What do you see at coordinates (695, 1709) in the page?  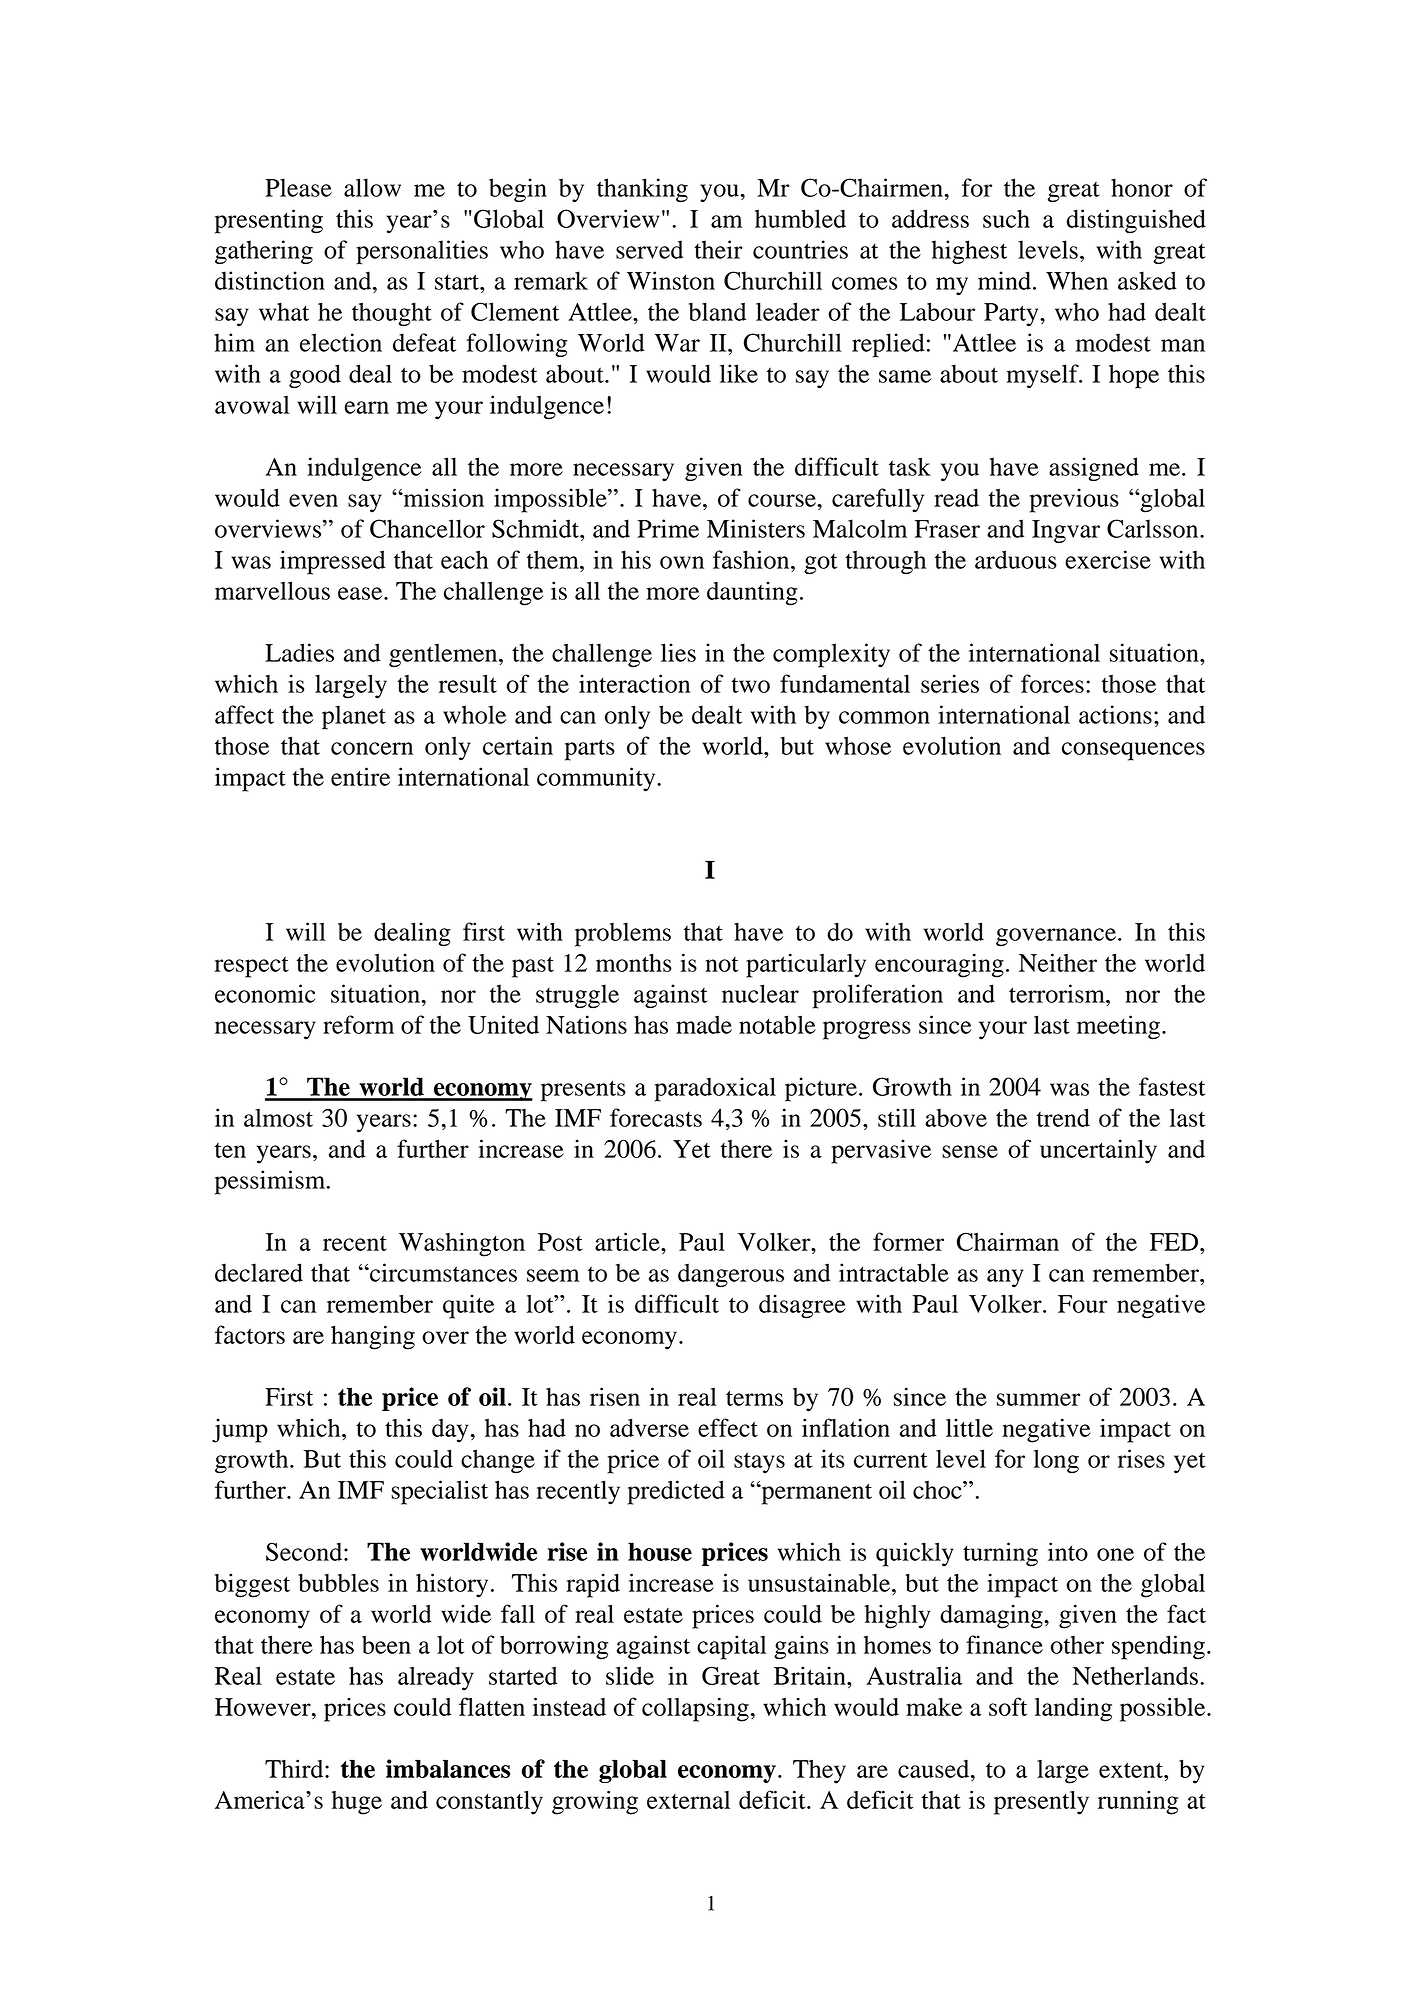 I see `collapsing` at bounding box center [695, 1709].
